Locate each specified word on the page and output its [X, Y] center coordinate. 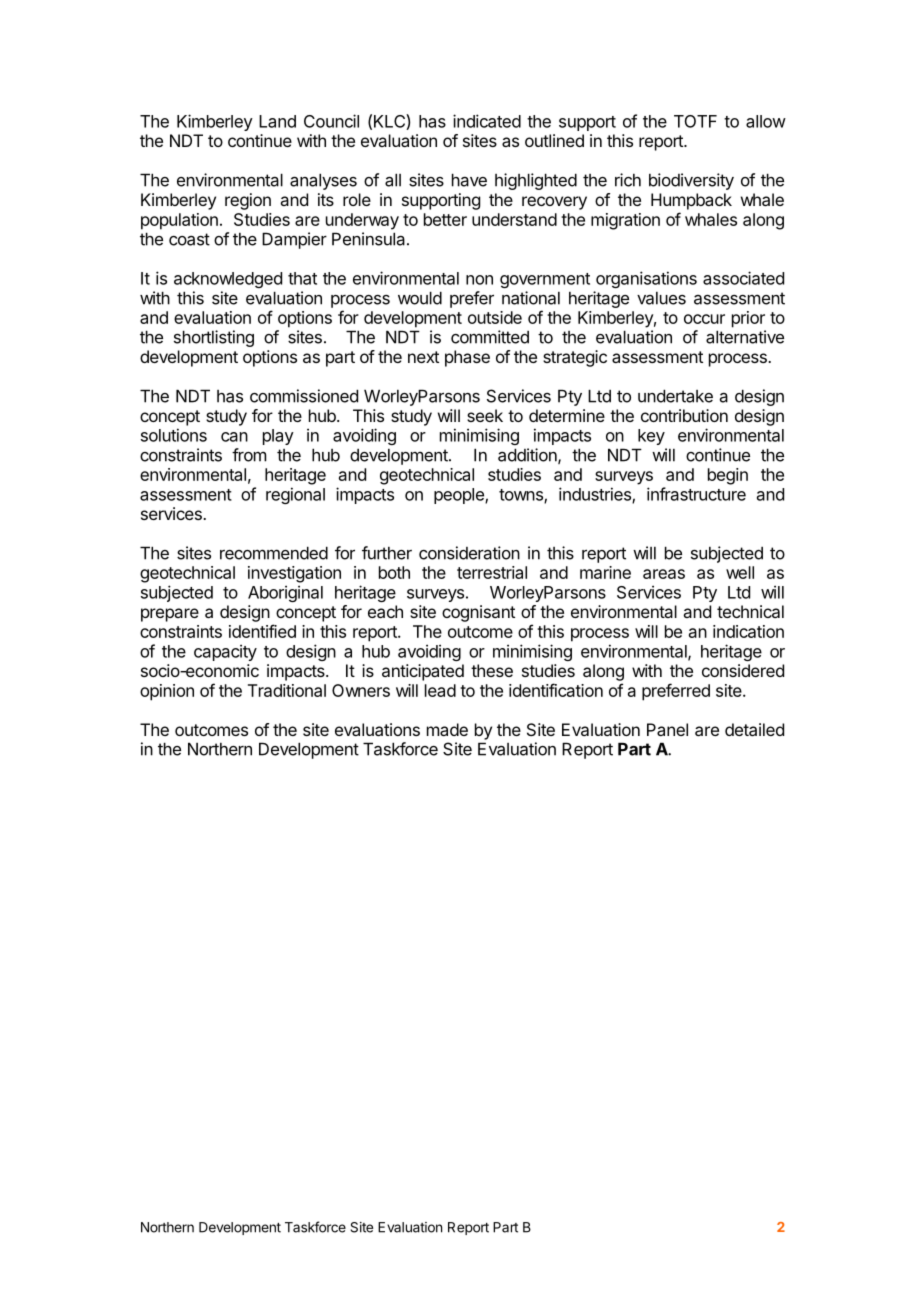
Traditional [287, 690]
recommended [274, 553]
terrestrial [492, 572]
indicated [487, 121]
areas [664, 574]
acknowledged [228, 280]
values [661, 298]
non [479, 280]
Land [277, 121]
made [447, 729]
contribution [684, 415]
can [234, 437]
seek [485, 415]
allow [766, 121]
